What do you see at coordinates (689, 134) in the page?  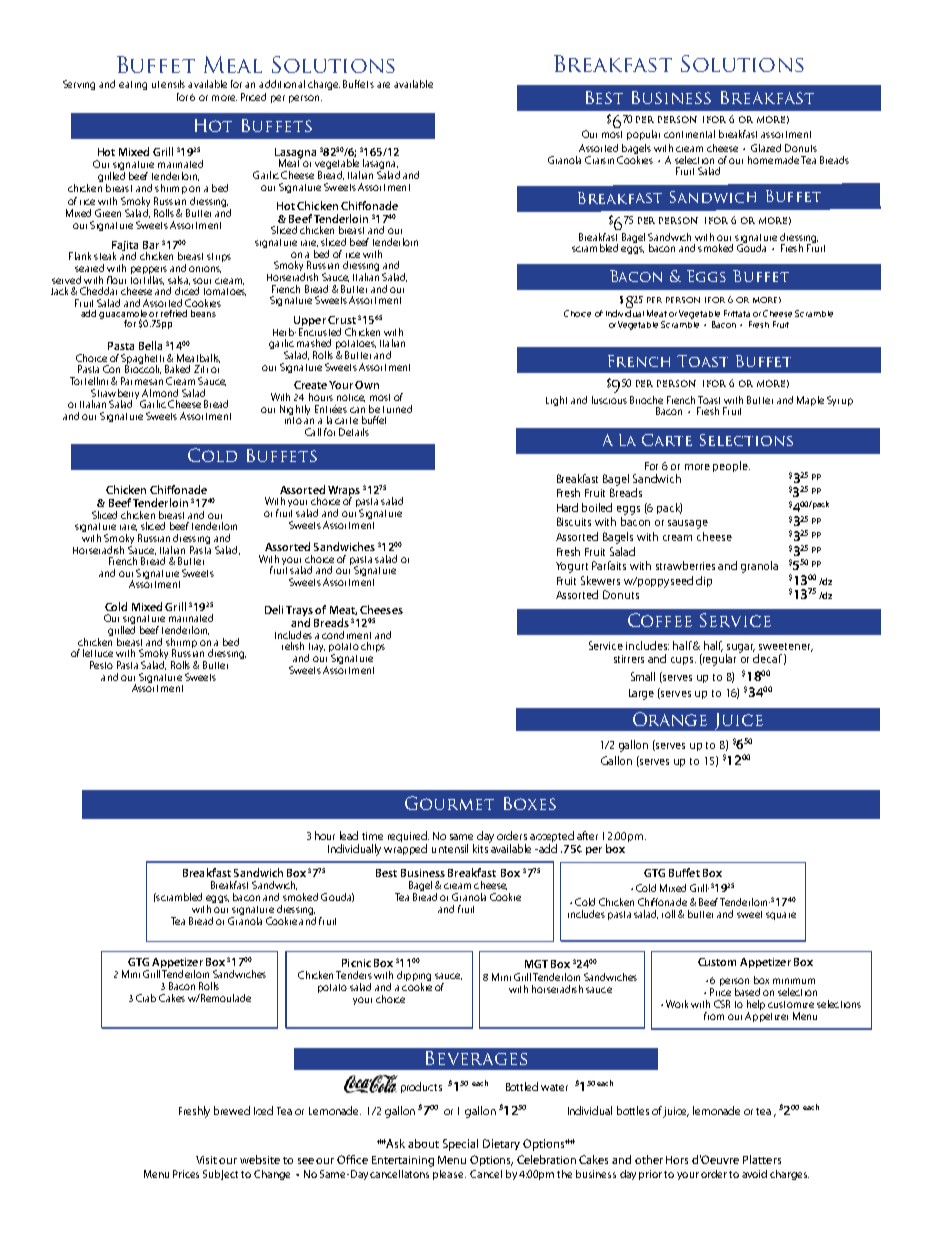 I see `continental` at bounding box center [689, 134].
